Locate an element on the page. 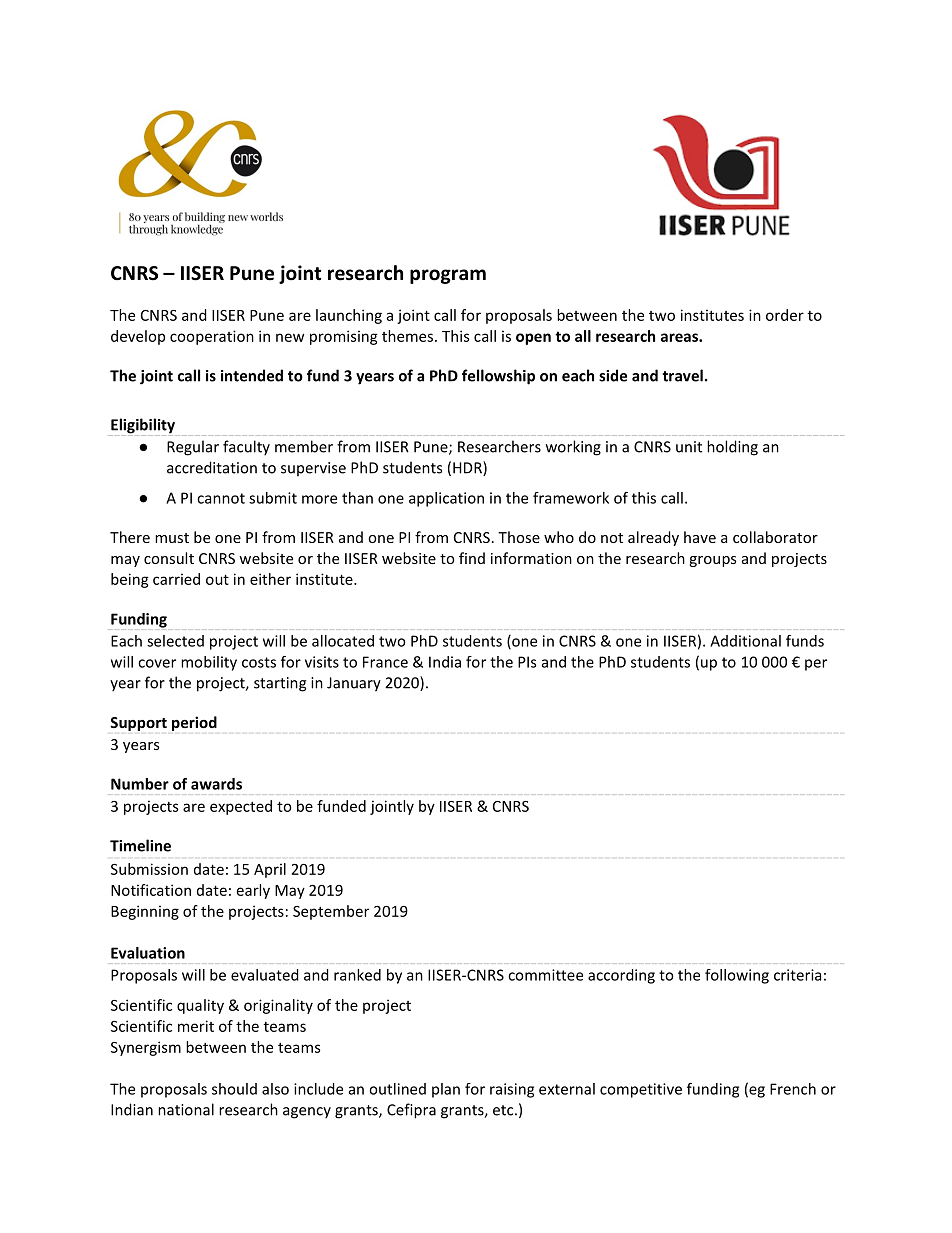 Image resolution: width=952 pixels, height=1233 pixels. program is located at coordinates (448, 276).
